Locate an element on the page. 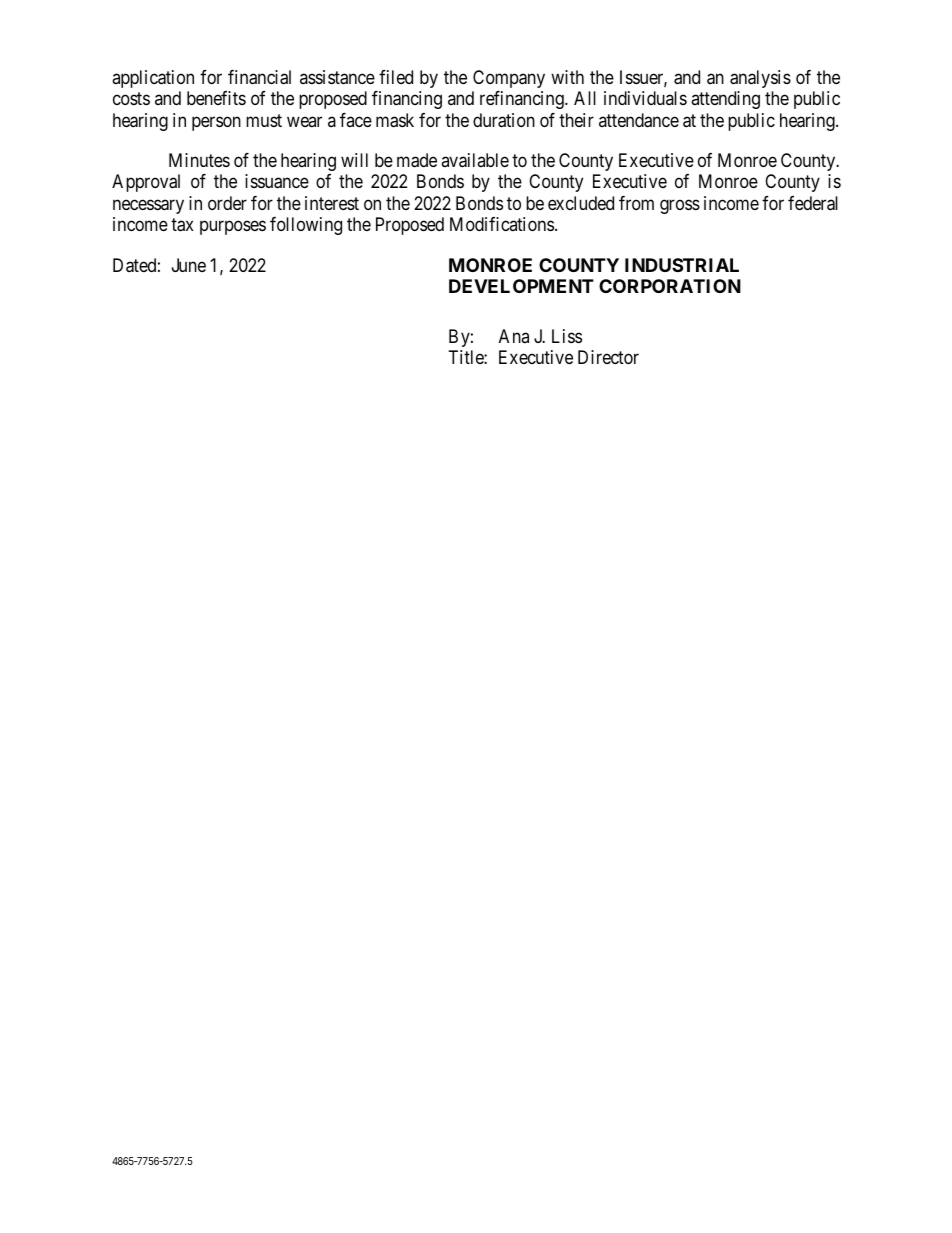 The width and height of the document is (952, 1233). financial is located at coordinates (259, 77).
